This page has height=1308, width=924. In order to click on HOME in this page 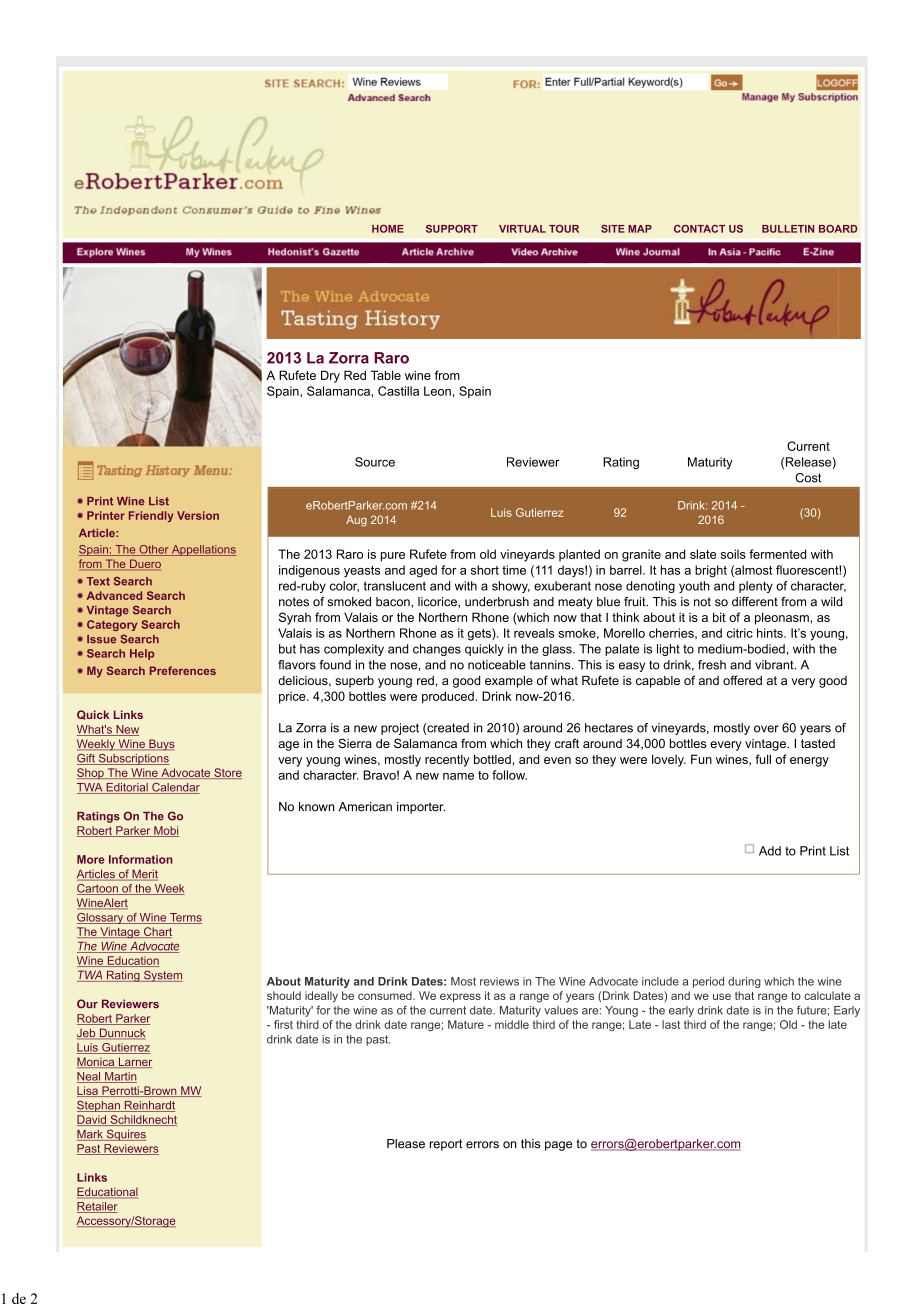, I will do `click(388, 229)`.
